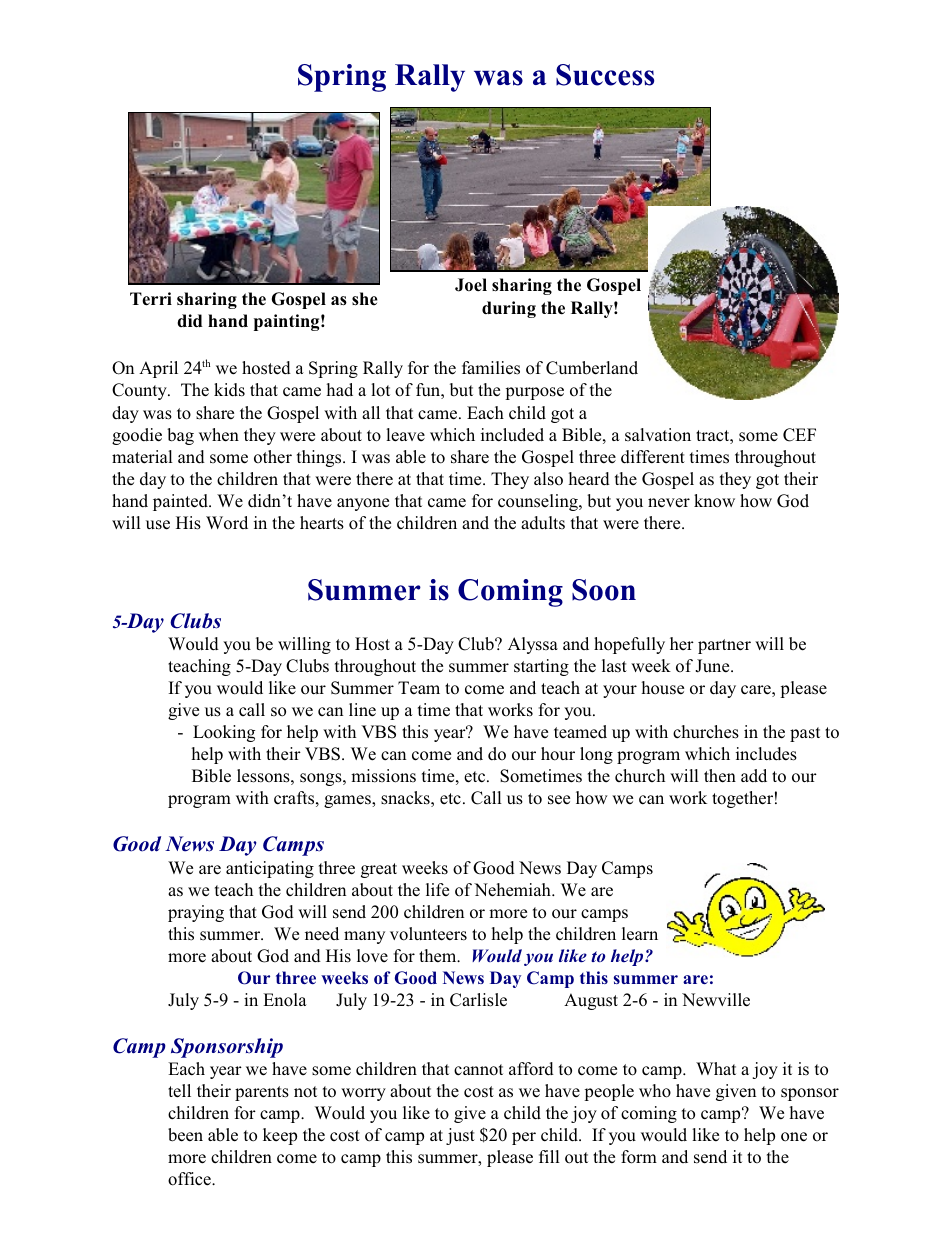 The width and height of the screenshot is (952, 1233). Describe the element at coordinates (219, 435) in the screenshot. I see `when` at that location.
